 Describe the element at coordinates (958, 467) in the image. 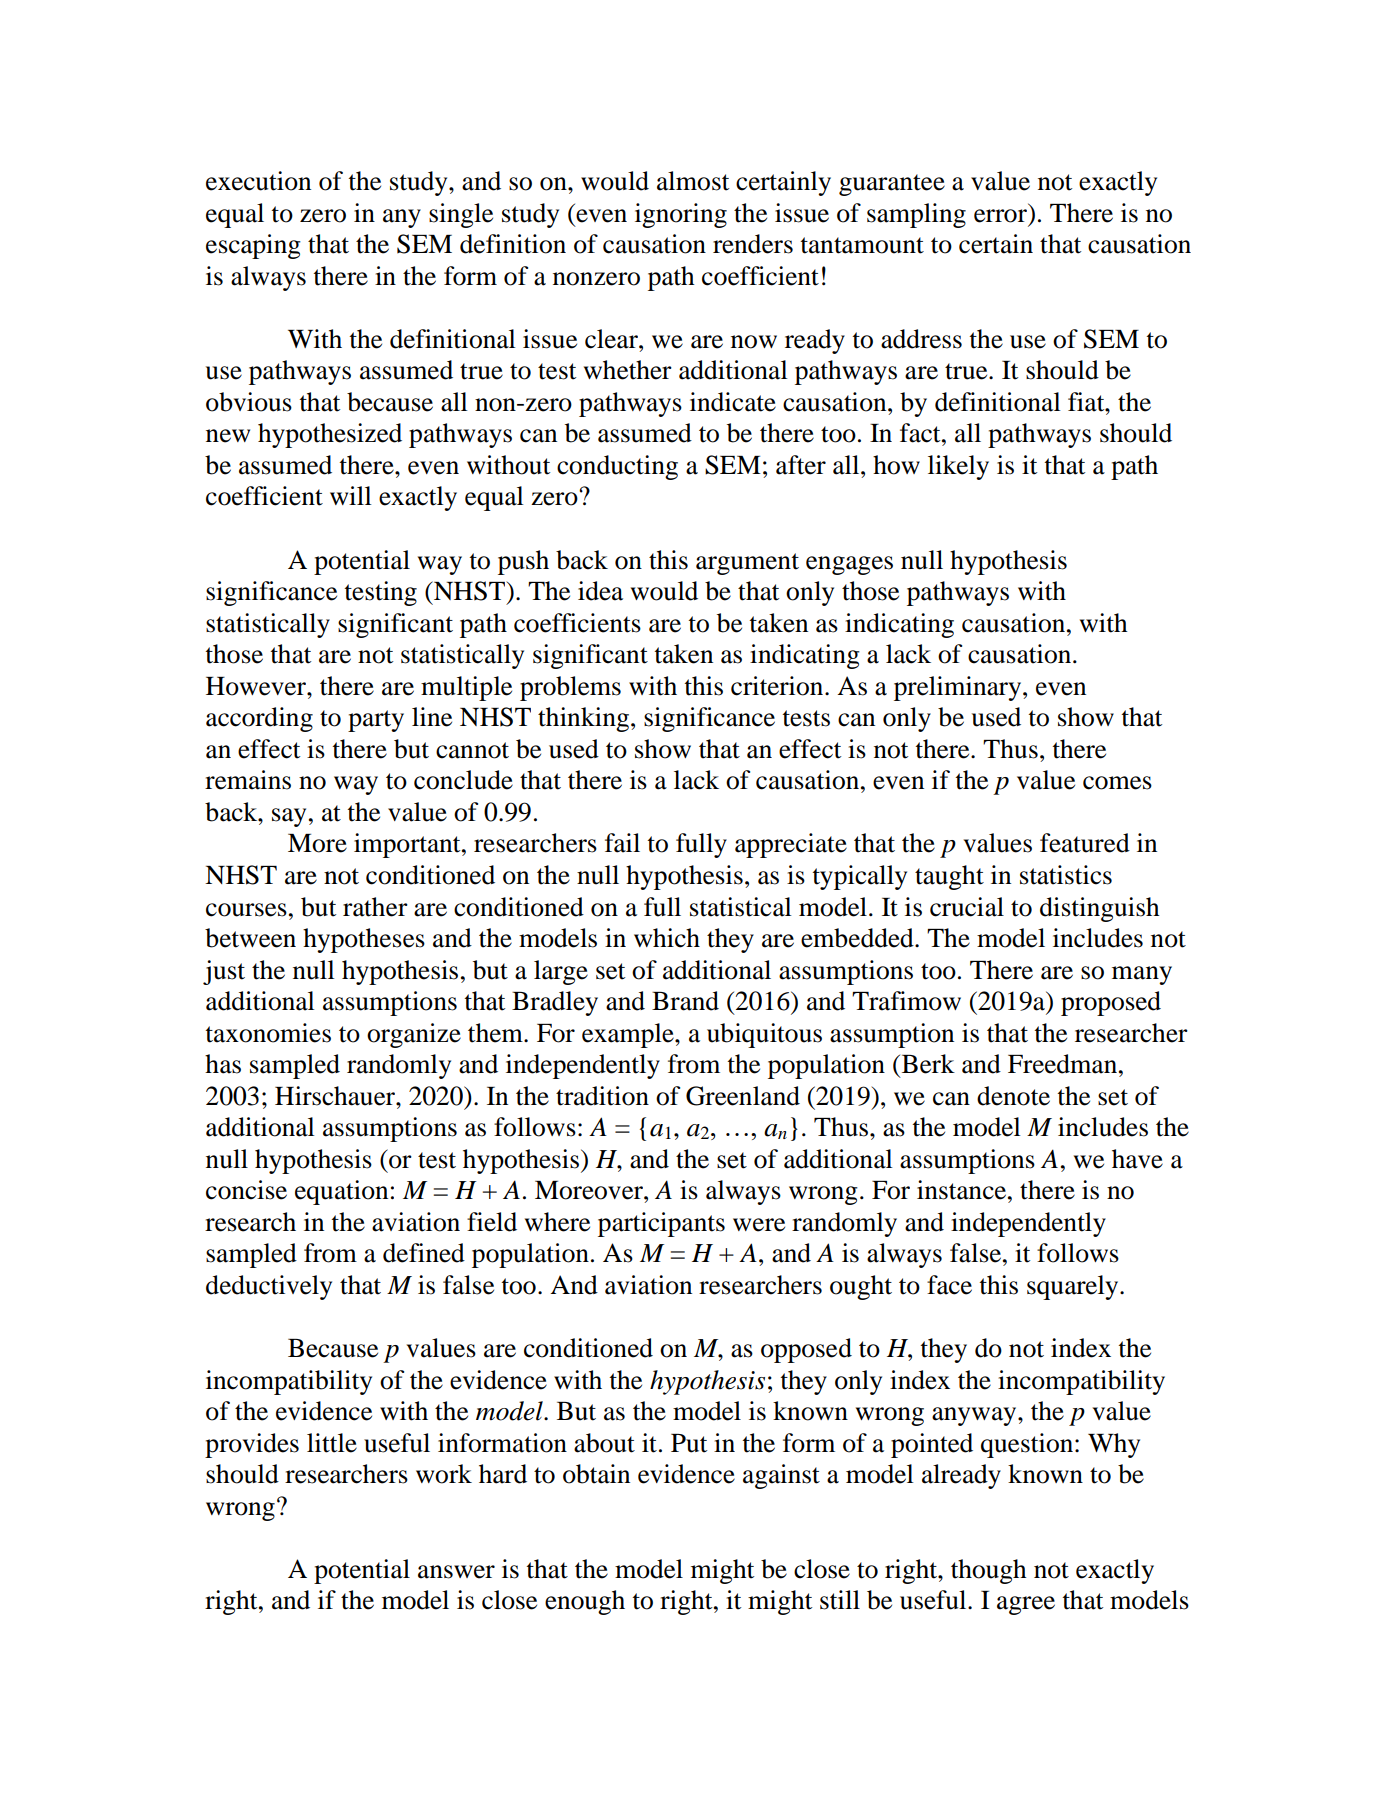

I see `likely` at that location.
